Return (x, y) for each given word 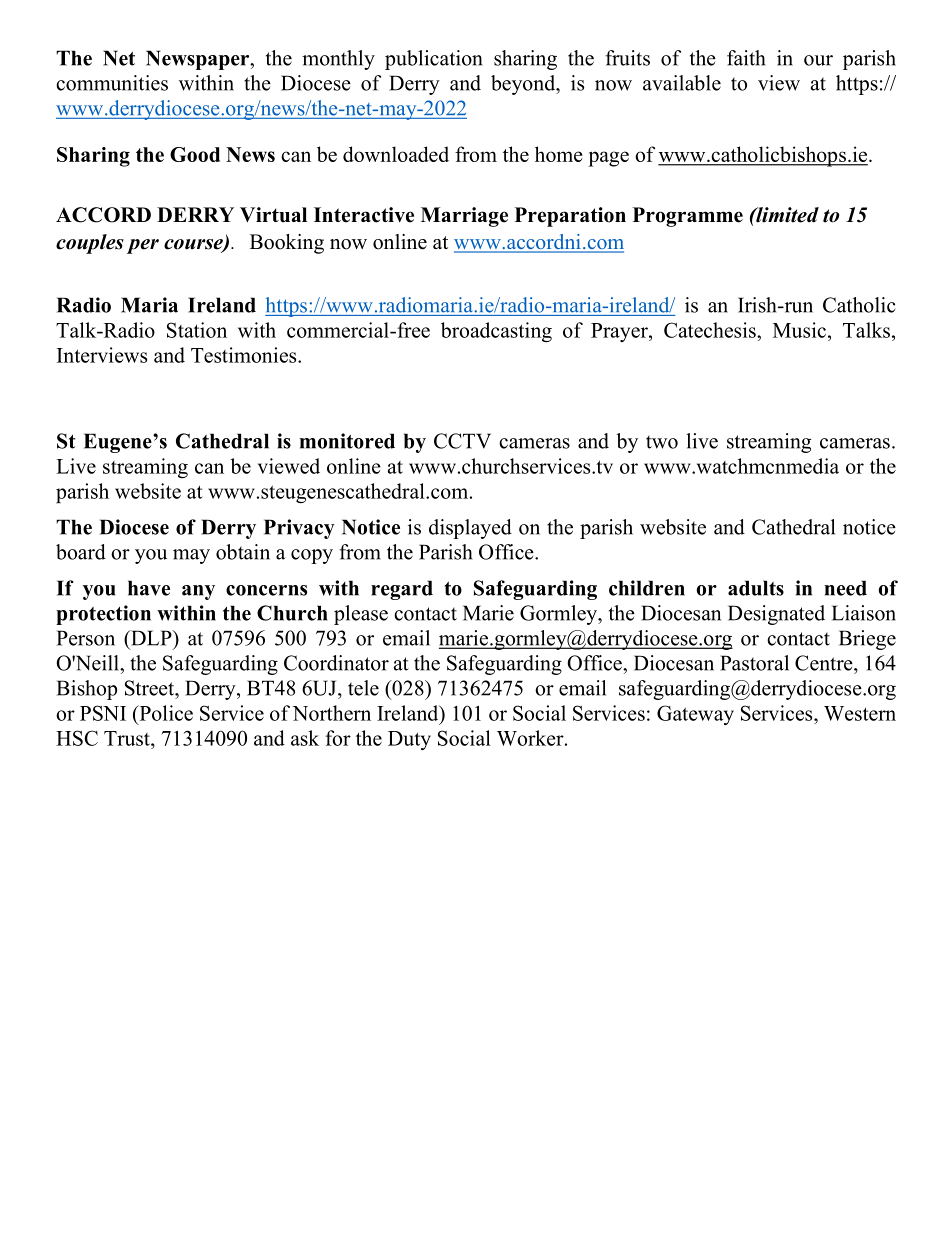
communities (112, 83)
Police (165, 713)
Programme (688, 217)
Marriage (464, 217)
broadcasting (496, 332)
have (149, 588)
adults (756, 588)
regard (402, 590)
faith (746, 58)
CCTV (462, 441)
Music (799, 330)
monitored (347, 441)
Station (197, 330)
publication (434, 60)
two (662, 442)
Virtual (273, 215)
